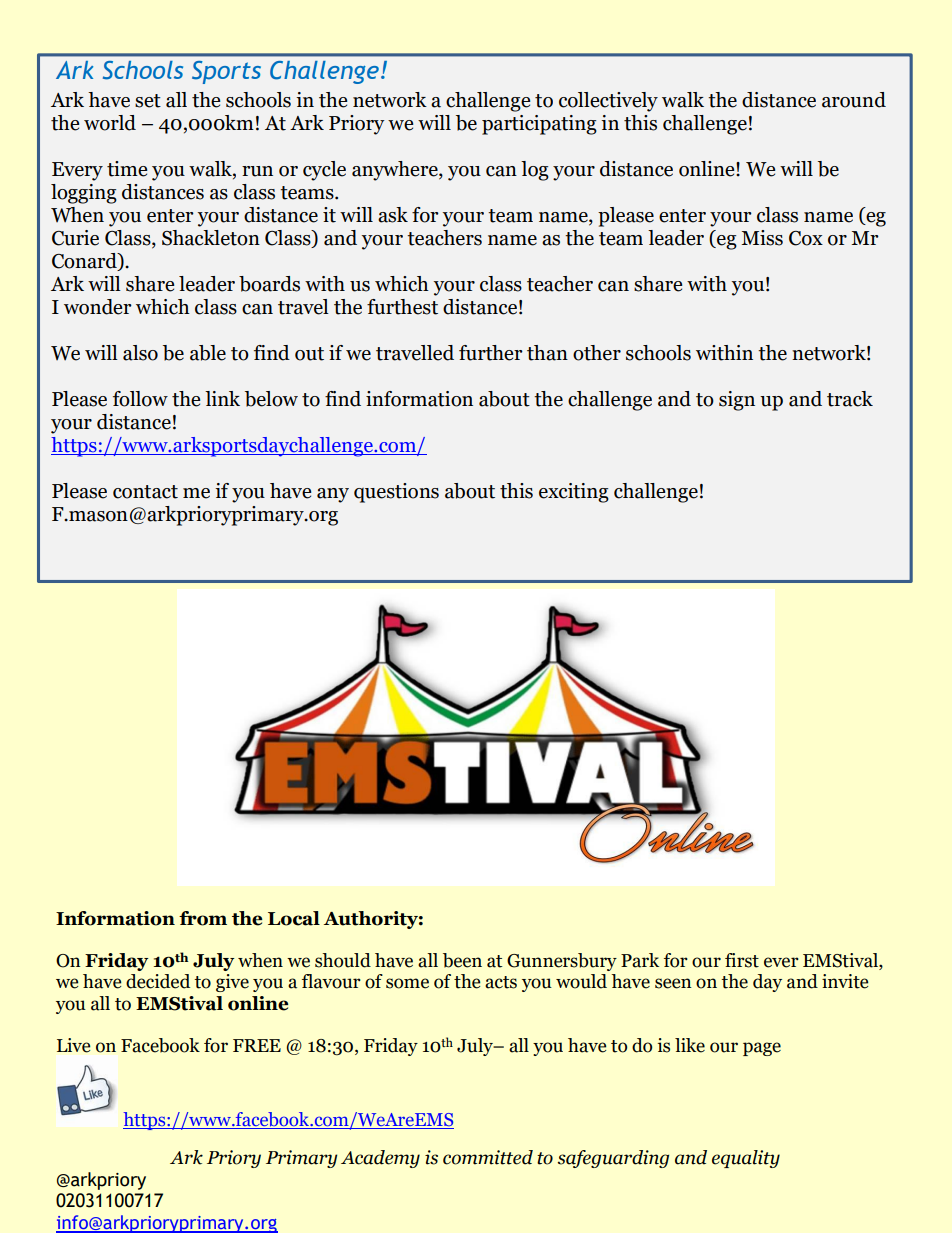 The width and height of the screenshot is (952, 1233). Describe the element at coordinates (854, 100) in the screenshot. I see `around` at that location.
